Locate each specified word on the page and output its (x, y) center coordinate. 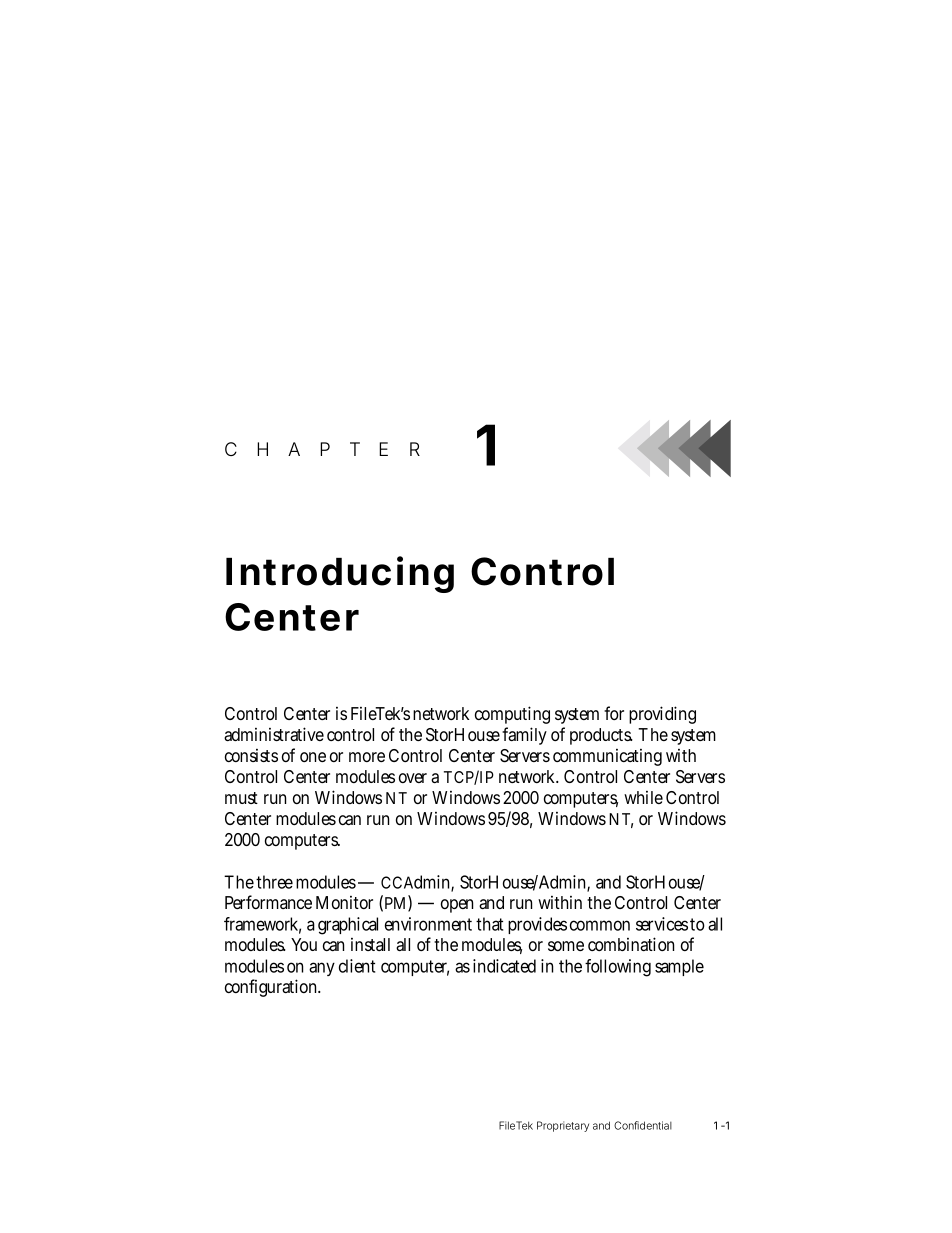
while (643, 797)
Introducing (340, 574)
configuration (273, 988)
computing (512, 715)
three (274, 882)
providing (662, 715)
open (457, 906)
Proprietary (563, 1126)
